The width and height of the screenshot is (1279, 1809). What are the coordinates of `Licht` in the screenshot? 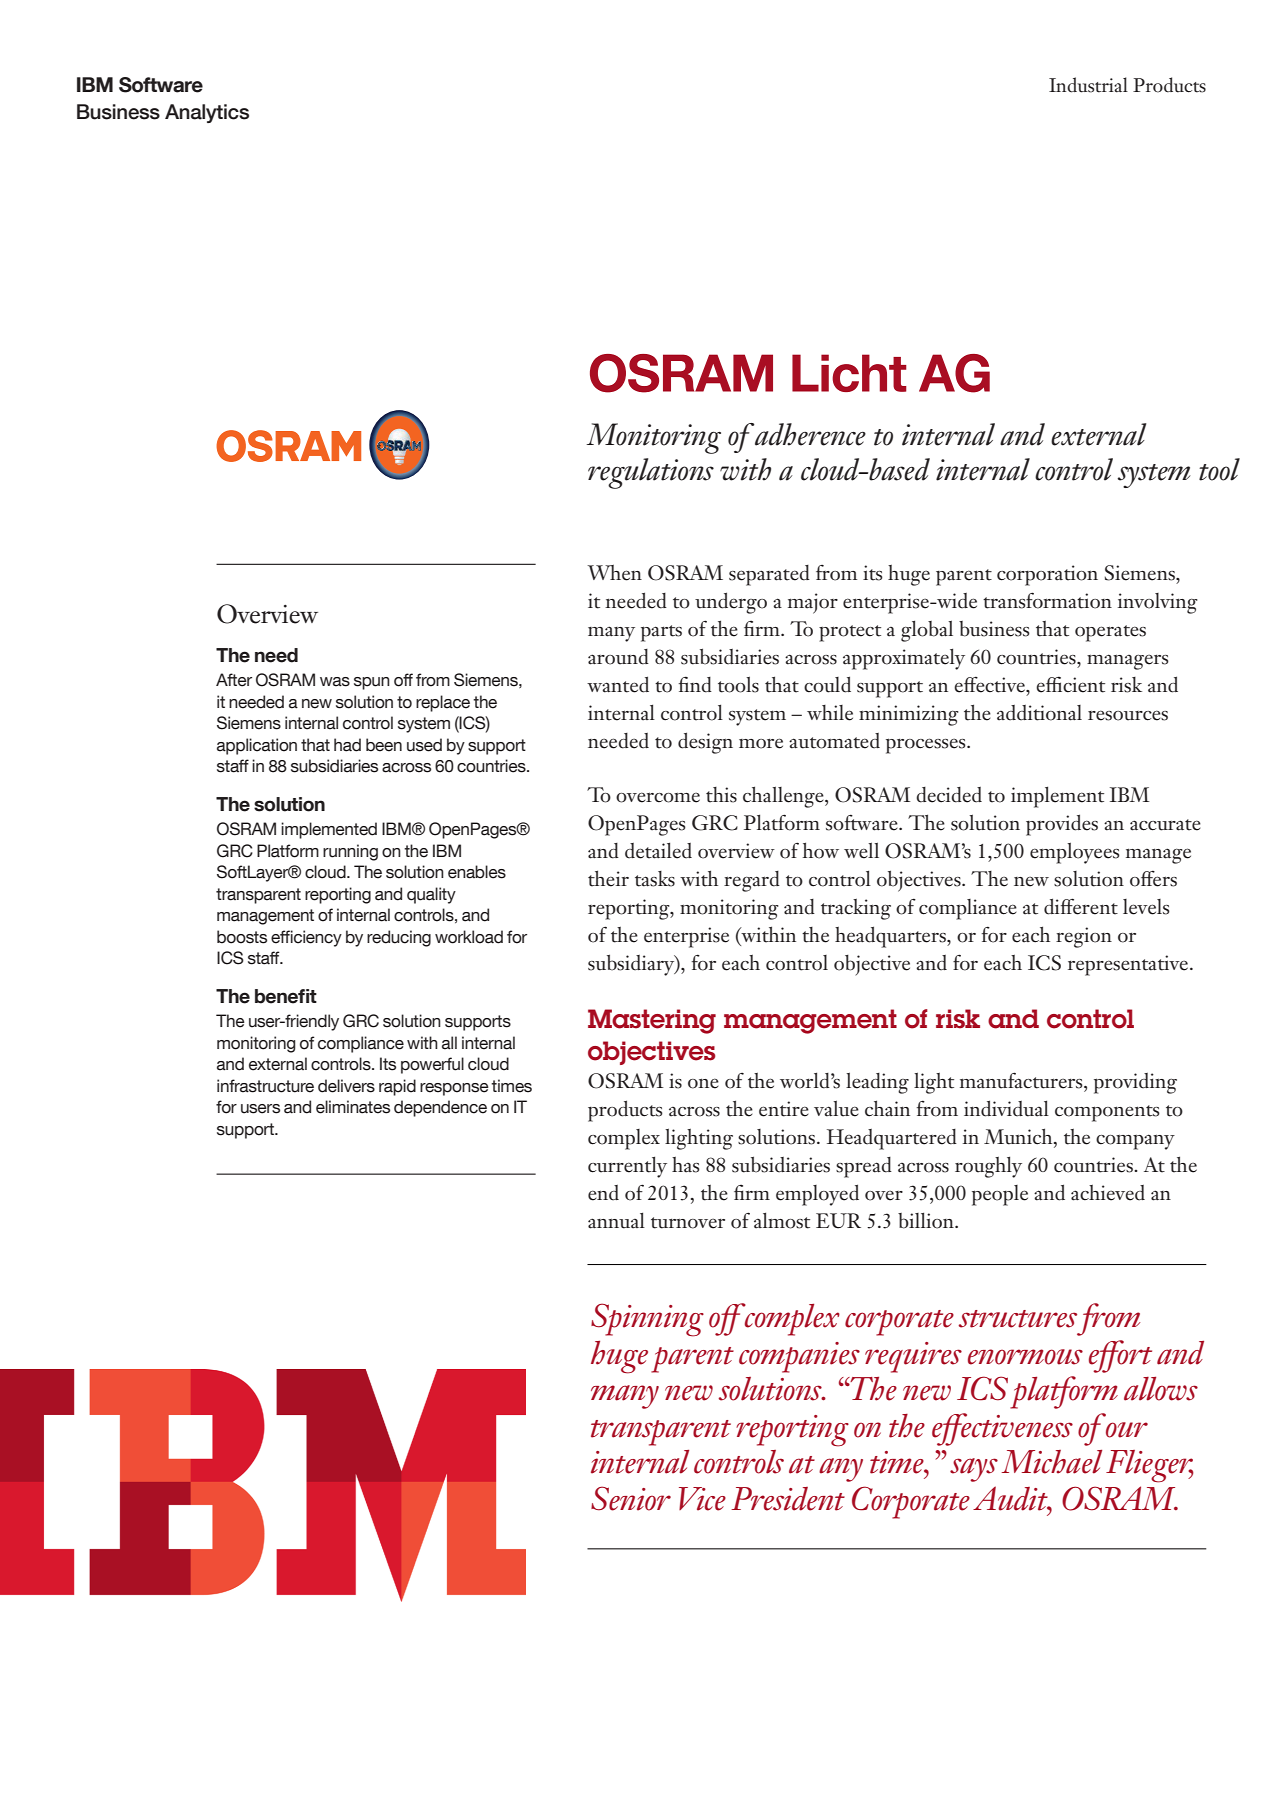 It's located at (849, 373).
